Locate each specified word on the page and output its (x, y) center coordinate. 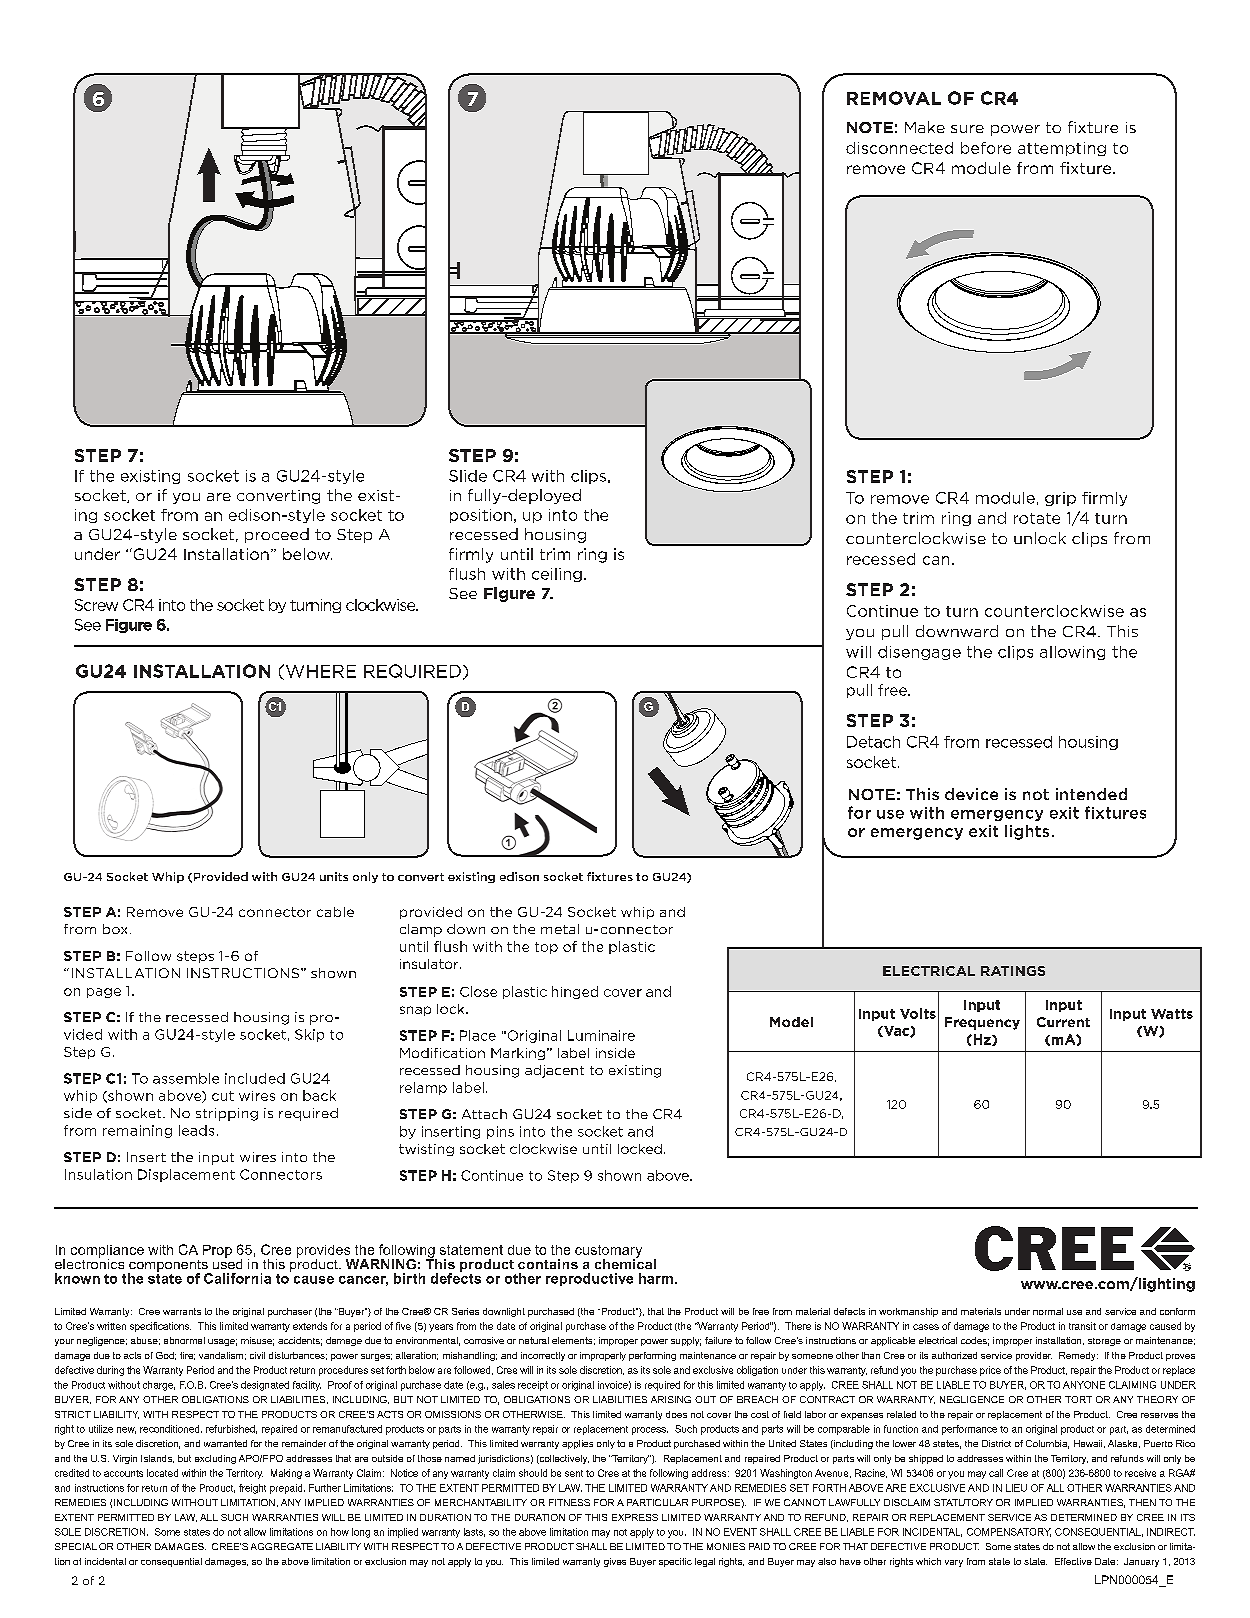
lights (1027, 832)
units (334, 876)
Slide (468, 476)
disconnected (899, 148)
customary (608, 1252)
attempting (1062, 149)
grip (1060, 499)
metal (560, 929)
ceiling (557, 575)
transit (1082, 1326)
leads (196, 1130)
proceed (277, 535)
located (162, 1473)
